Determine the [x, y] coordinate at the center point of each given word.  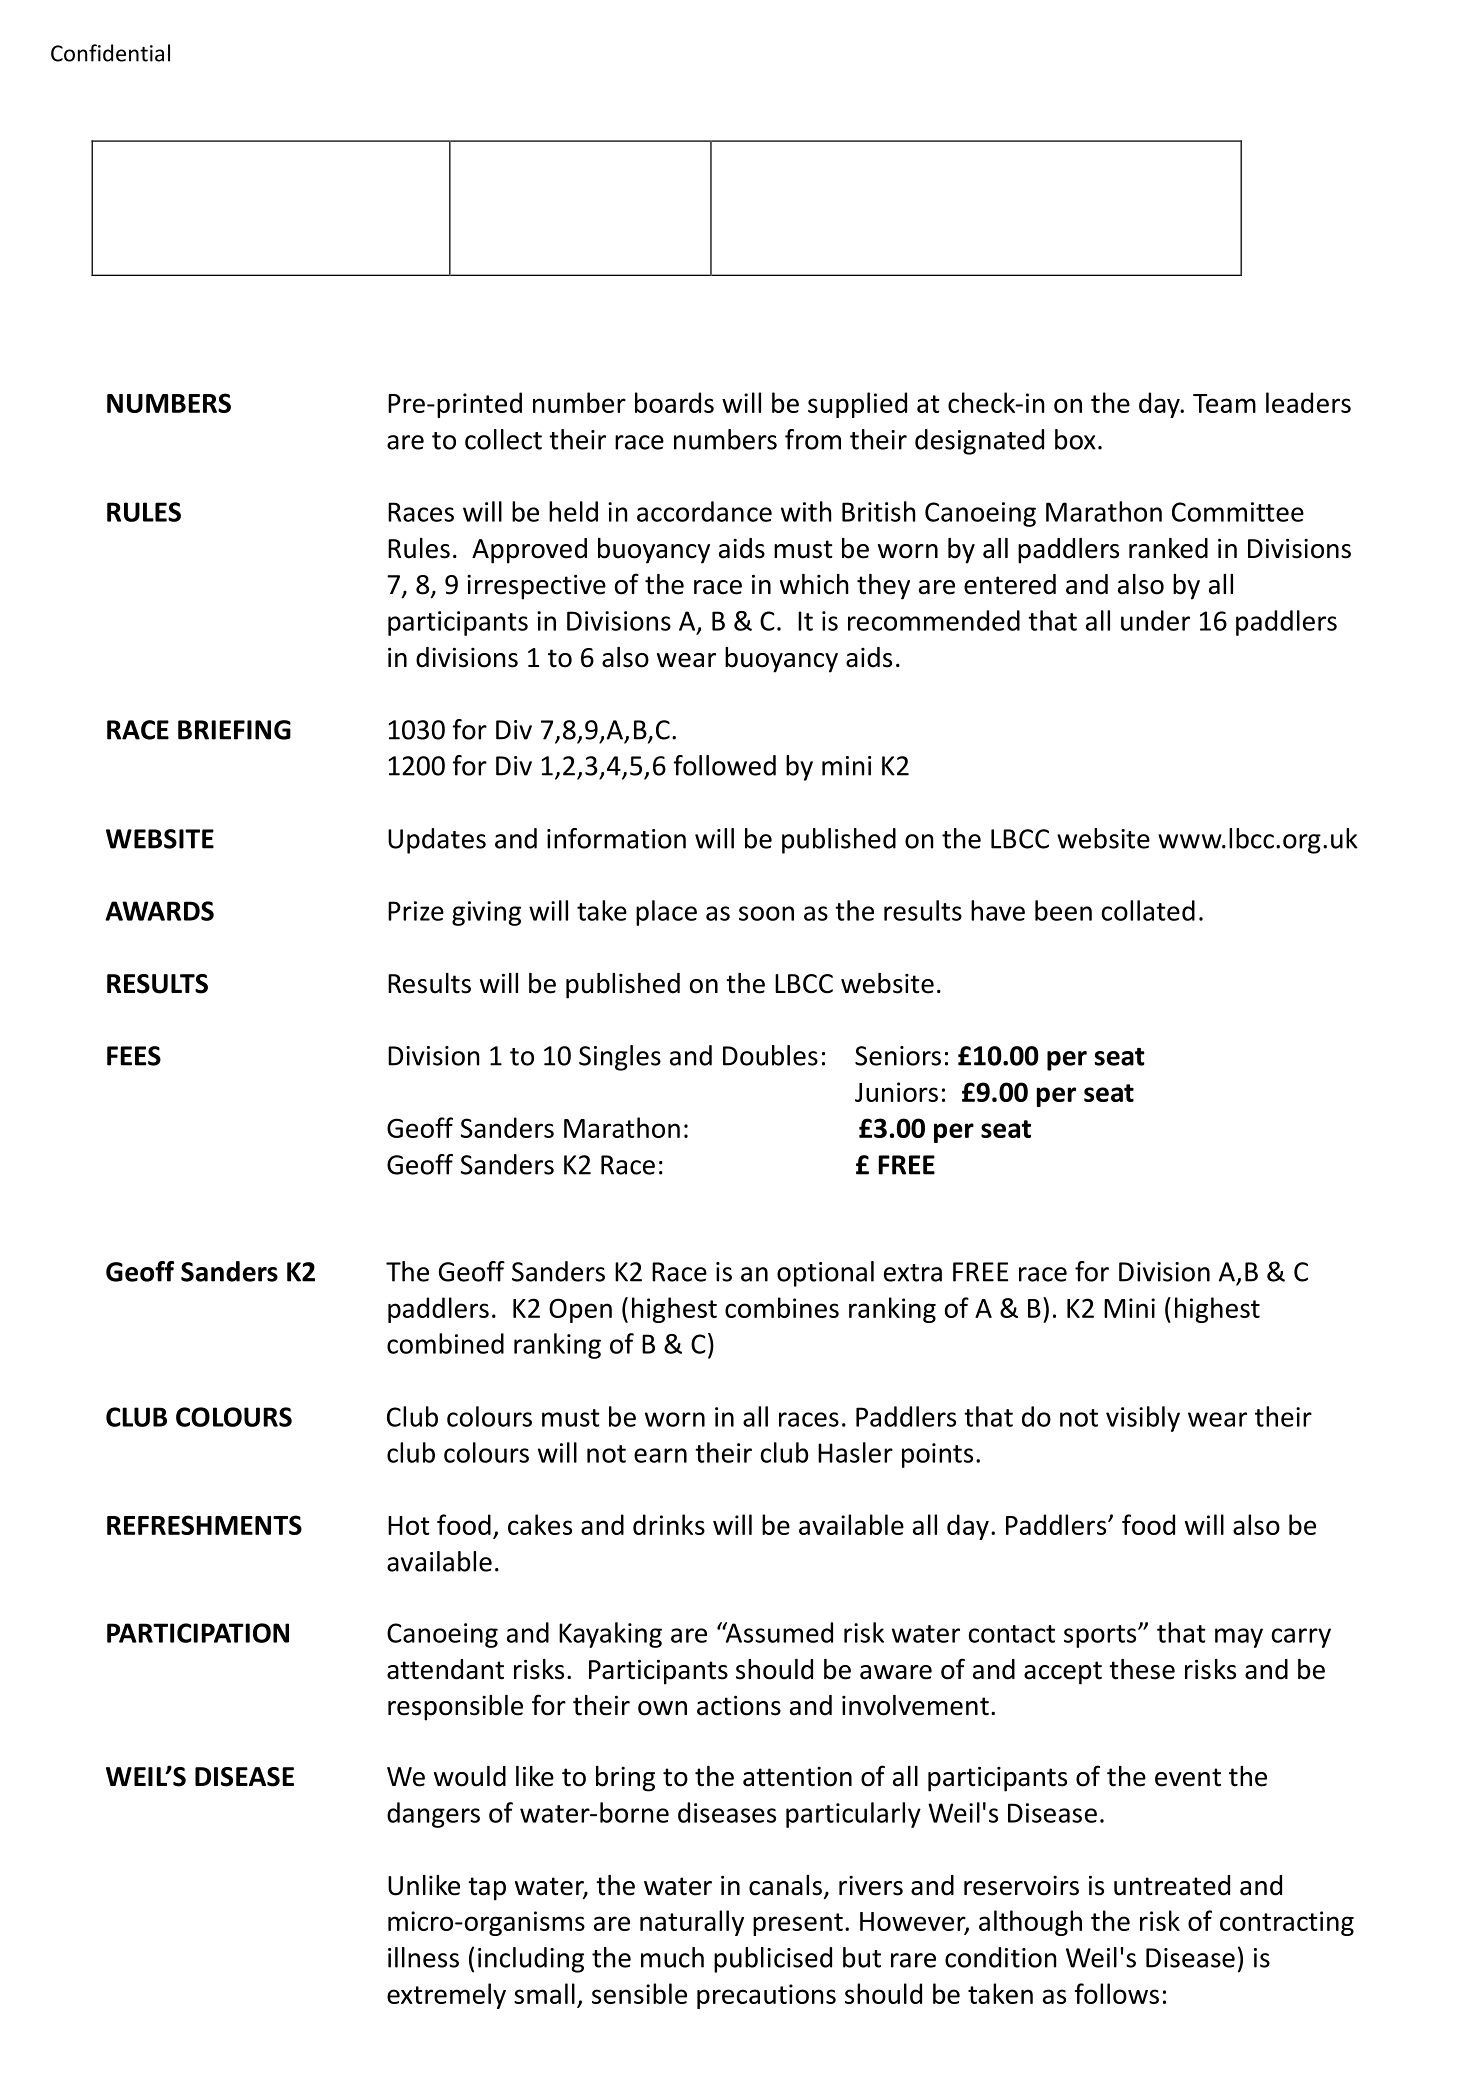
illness [423, 1957]
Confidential [110, 53]
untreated [1172, 1885]
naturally [692, 1923]
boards [674, 402]
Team [1224, 403]
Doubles [770, 1055]
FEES [134, 1056]
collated [1148, 910]
